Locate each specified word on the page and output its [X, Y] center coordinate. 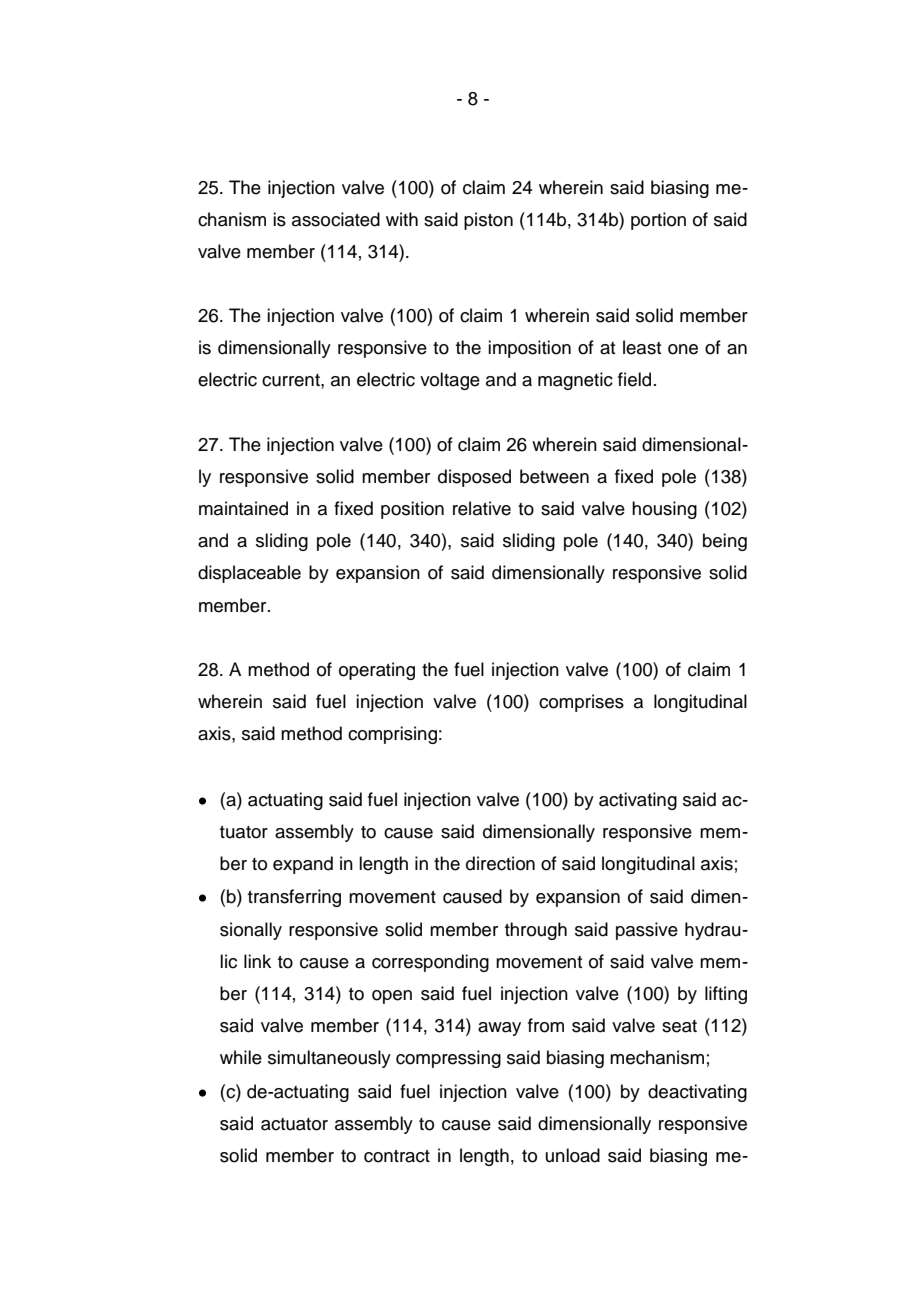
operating [377, 671]
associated [336, 219]
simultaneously [329, 1059]
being [725, 542]
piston [488, 221]
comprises [581, 703]
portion [658, 221]
